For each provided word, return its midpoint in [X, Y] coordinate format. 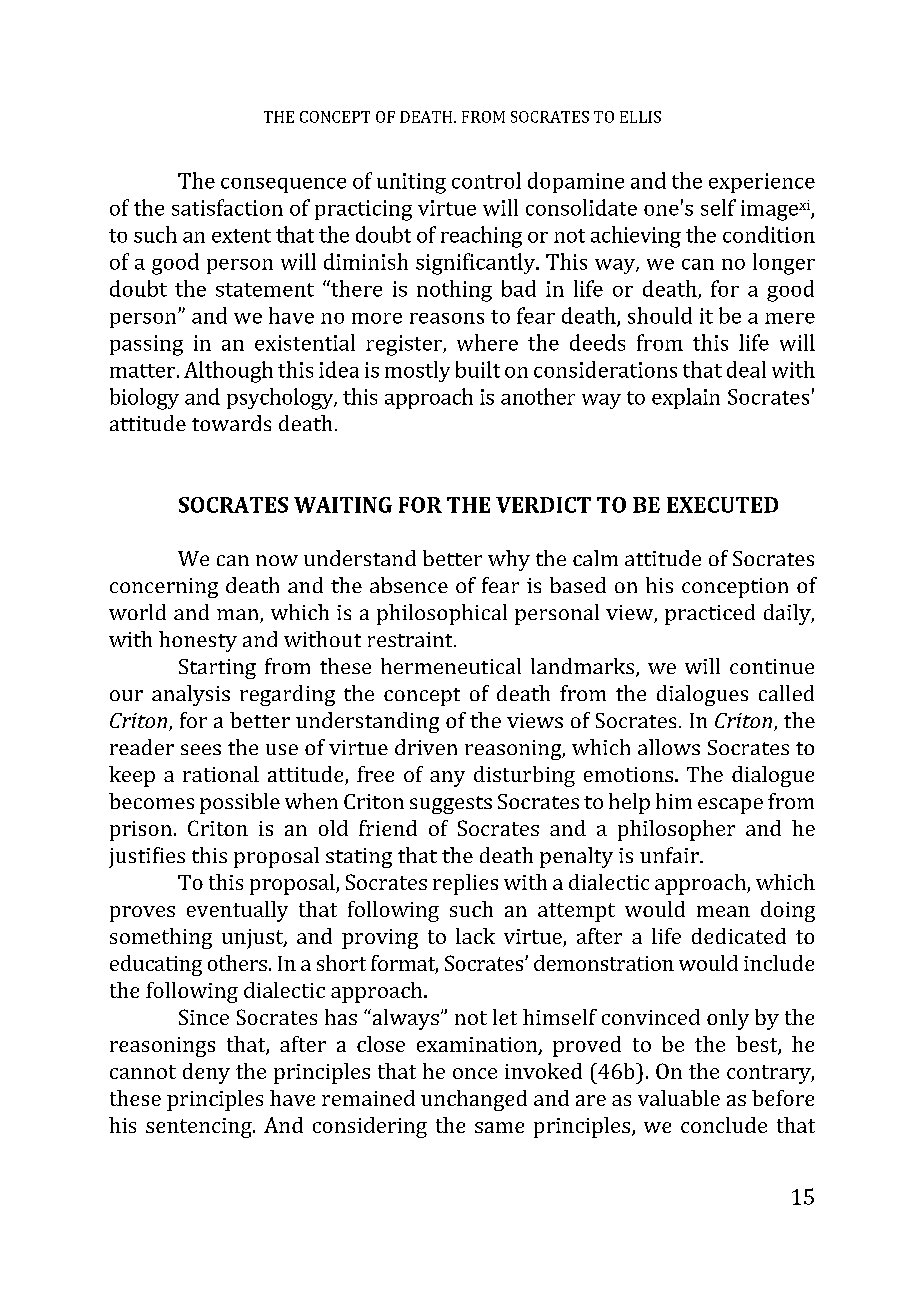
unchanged [474, 1100]
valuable [679, 1098]
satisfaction [227, 207]
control [486, 180]
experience [762, 183]
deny [206, 1073]
